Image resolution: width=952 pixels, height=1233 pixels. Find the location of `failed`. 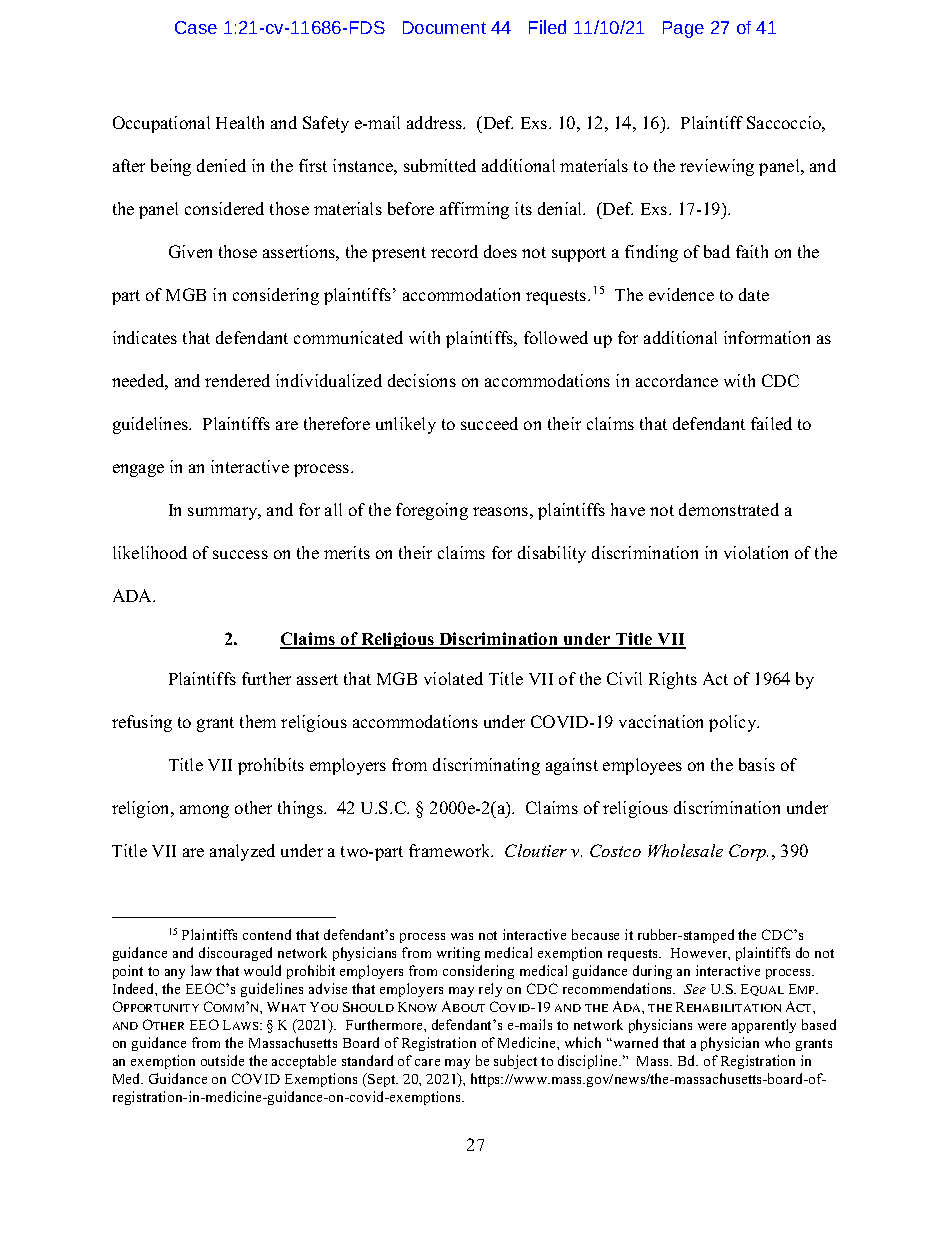

failed is located at coordinates (771, 423).
